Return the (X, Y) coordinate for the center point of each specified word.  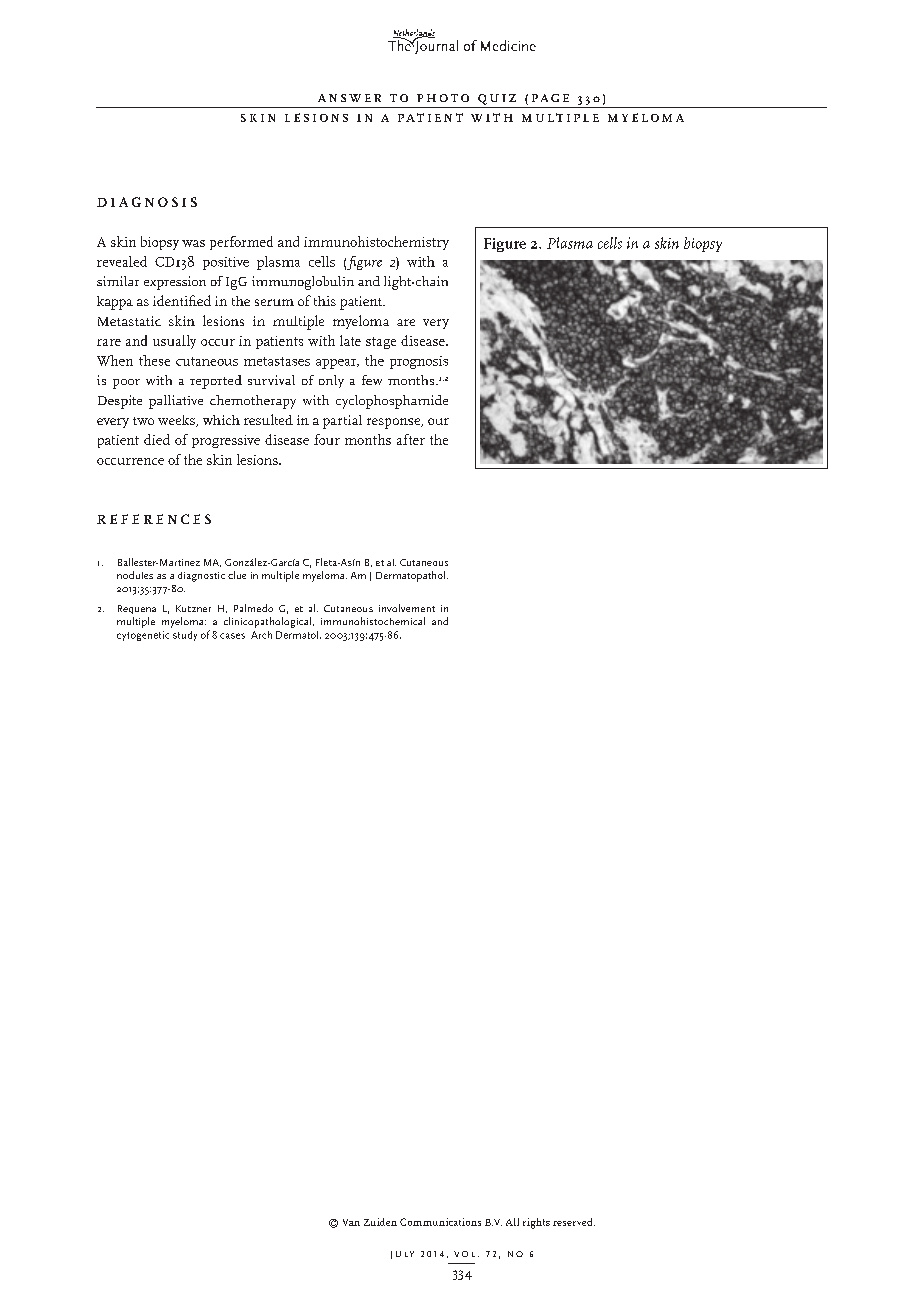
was (193, 243)
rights (536, 1223)
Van (351, 1222)
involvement (407, 608)
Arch (261, 635)
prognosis (419, 362)
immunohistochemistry (376, 243)
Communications (440, 1222)
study (185, 636)
